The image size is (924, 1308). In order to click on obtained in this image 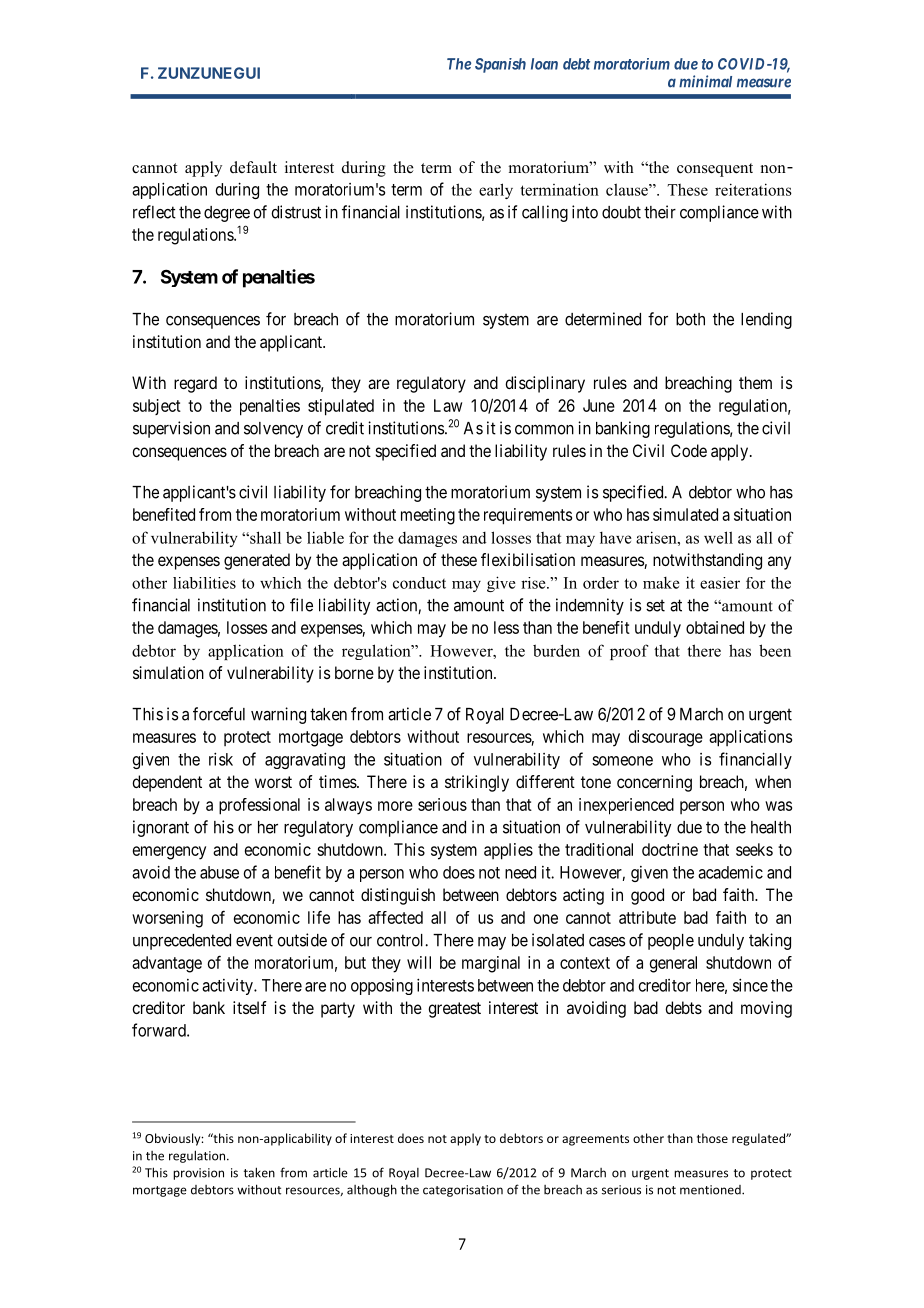, I will do `click(715, 627)`.
